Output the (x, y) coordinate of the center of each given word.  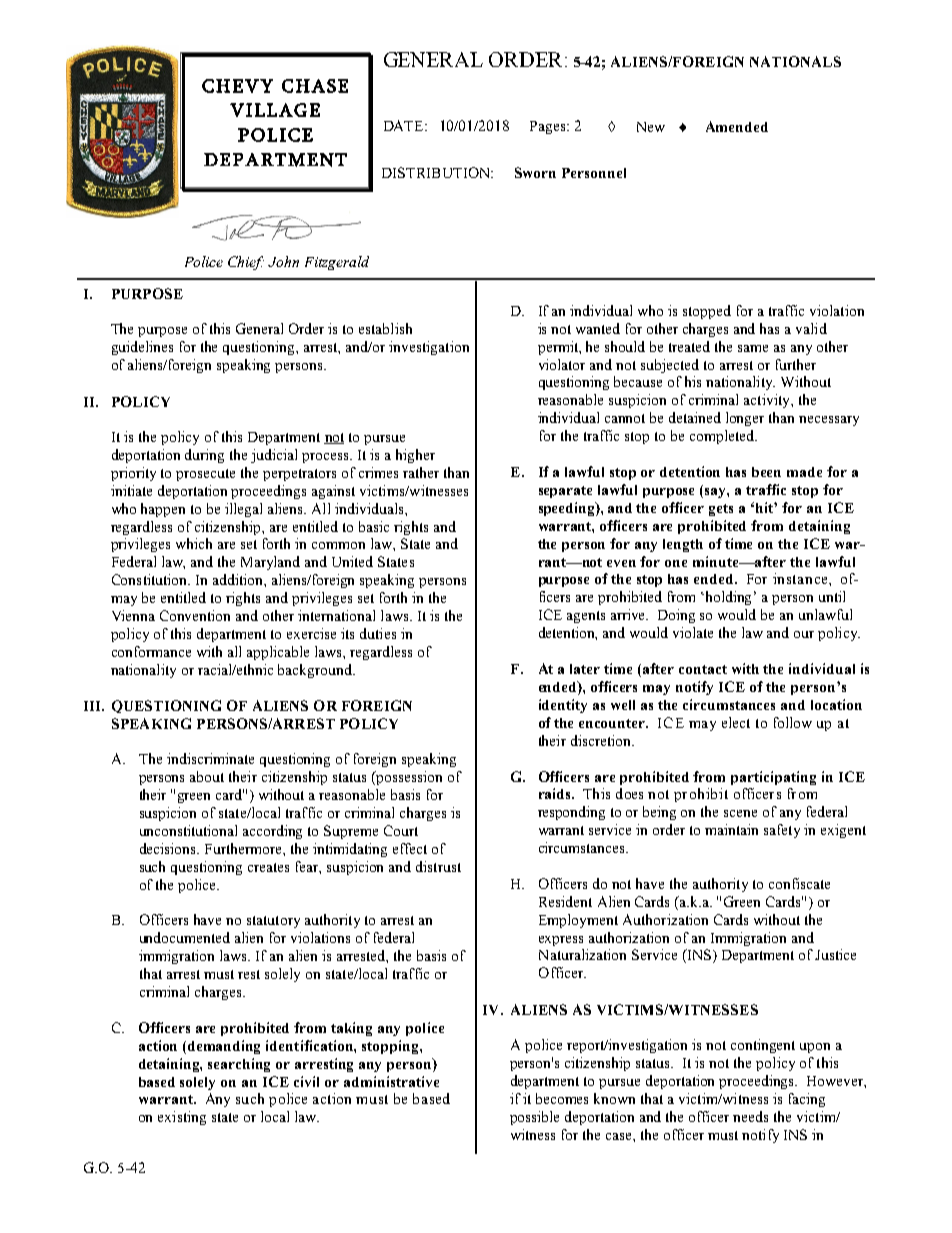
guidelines (142, 348)
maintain (731, 829)
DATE (405, 125)
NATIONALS (795, 61)
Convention (195, 615)
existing (182, 1118)
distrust (438, 866)
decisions (169, 848)
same (753, 348)
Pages (549, 127)
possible (534, 1118)
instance (801, 578)
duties (378, 633)
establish (385, 328)
